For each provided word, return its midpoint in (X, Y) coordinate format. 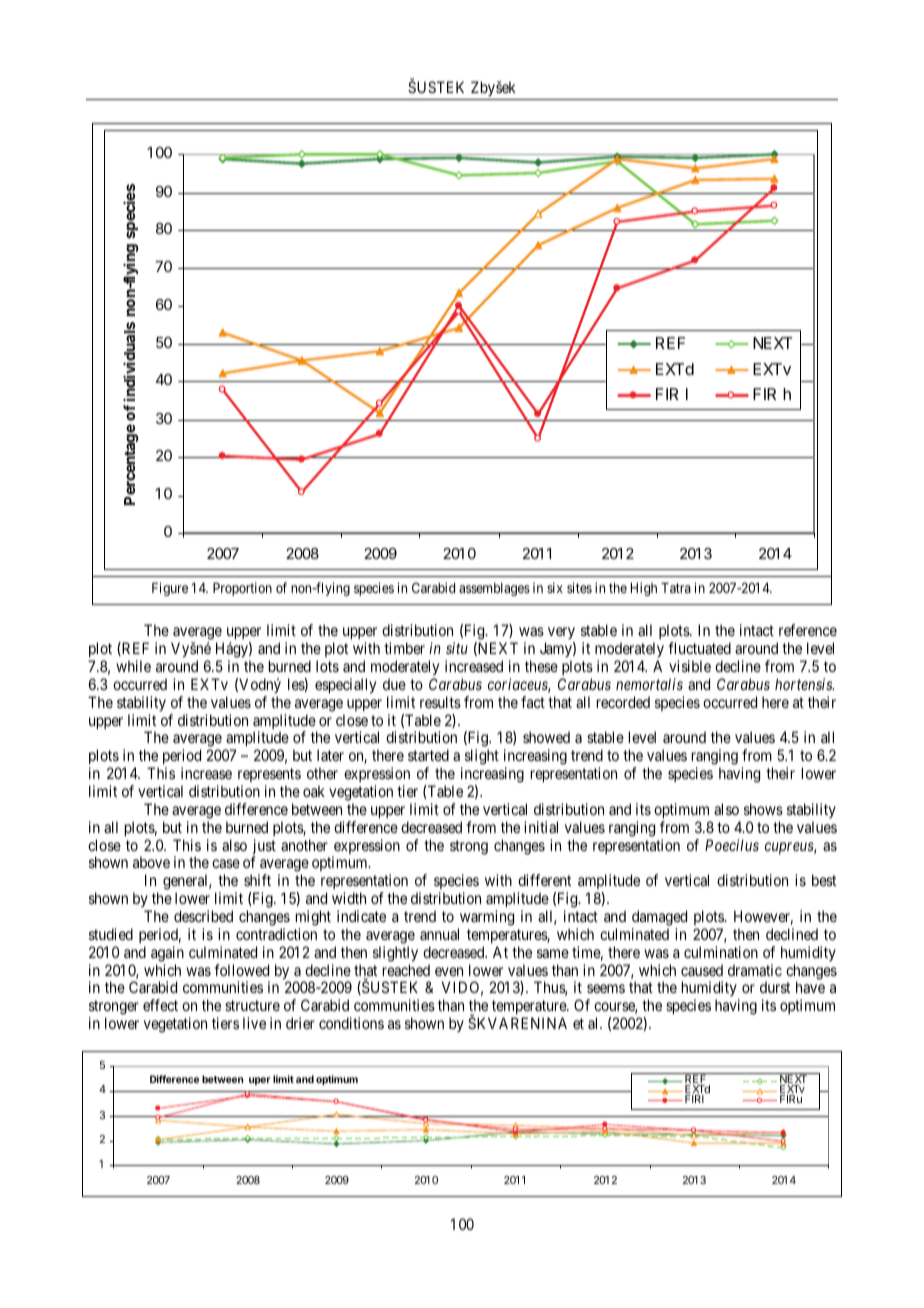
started (428, 755)
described (203, 916)
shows (763, 809)
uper (259, 1081)
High (644, 589)
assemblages (494, 589)
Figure (170, 589)
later (330, 755)
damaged (659, 918)
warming (487, 918)
